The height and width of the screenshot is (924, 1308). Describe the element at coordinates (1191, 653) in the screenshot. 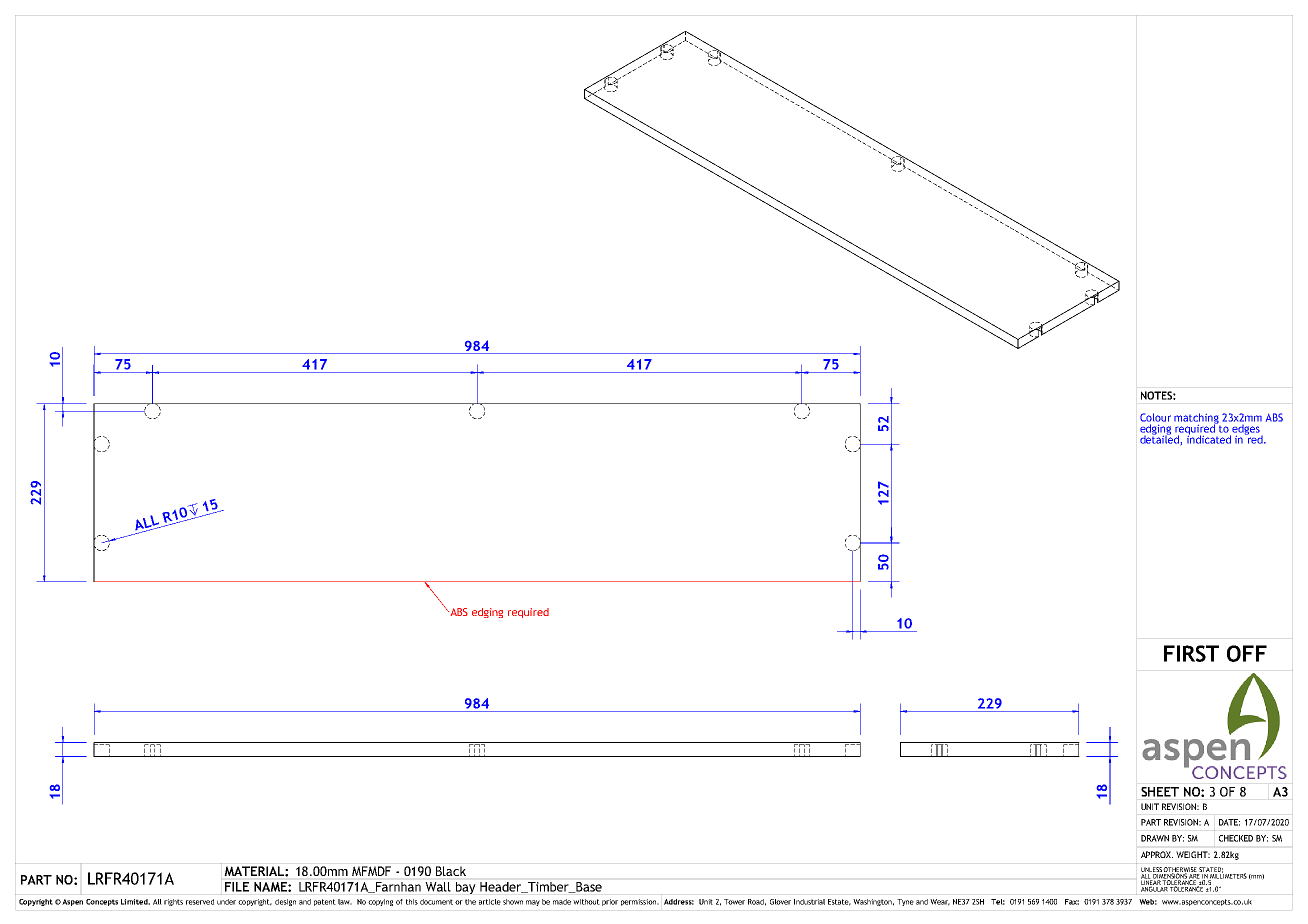

I see `FIRST` at that location.
